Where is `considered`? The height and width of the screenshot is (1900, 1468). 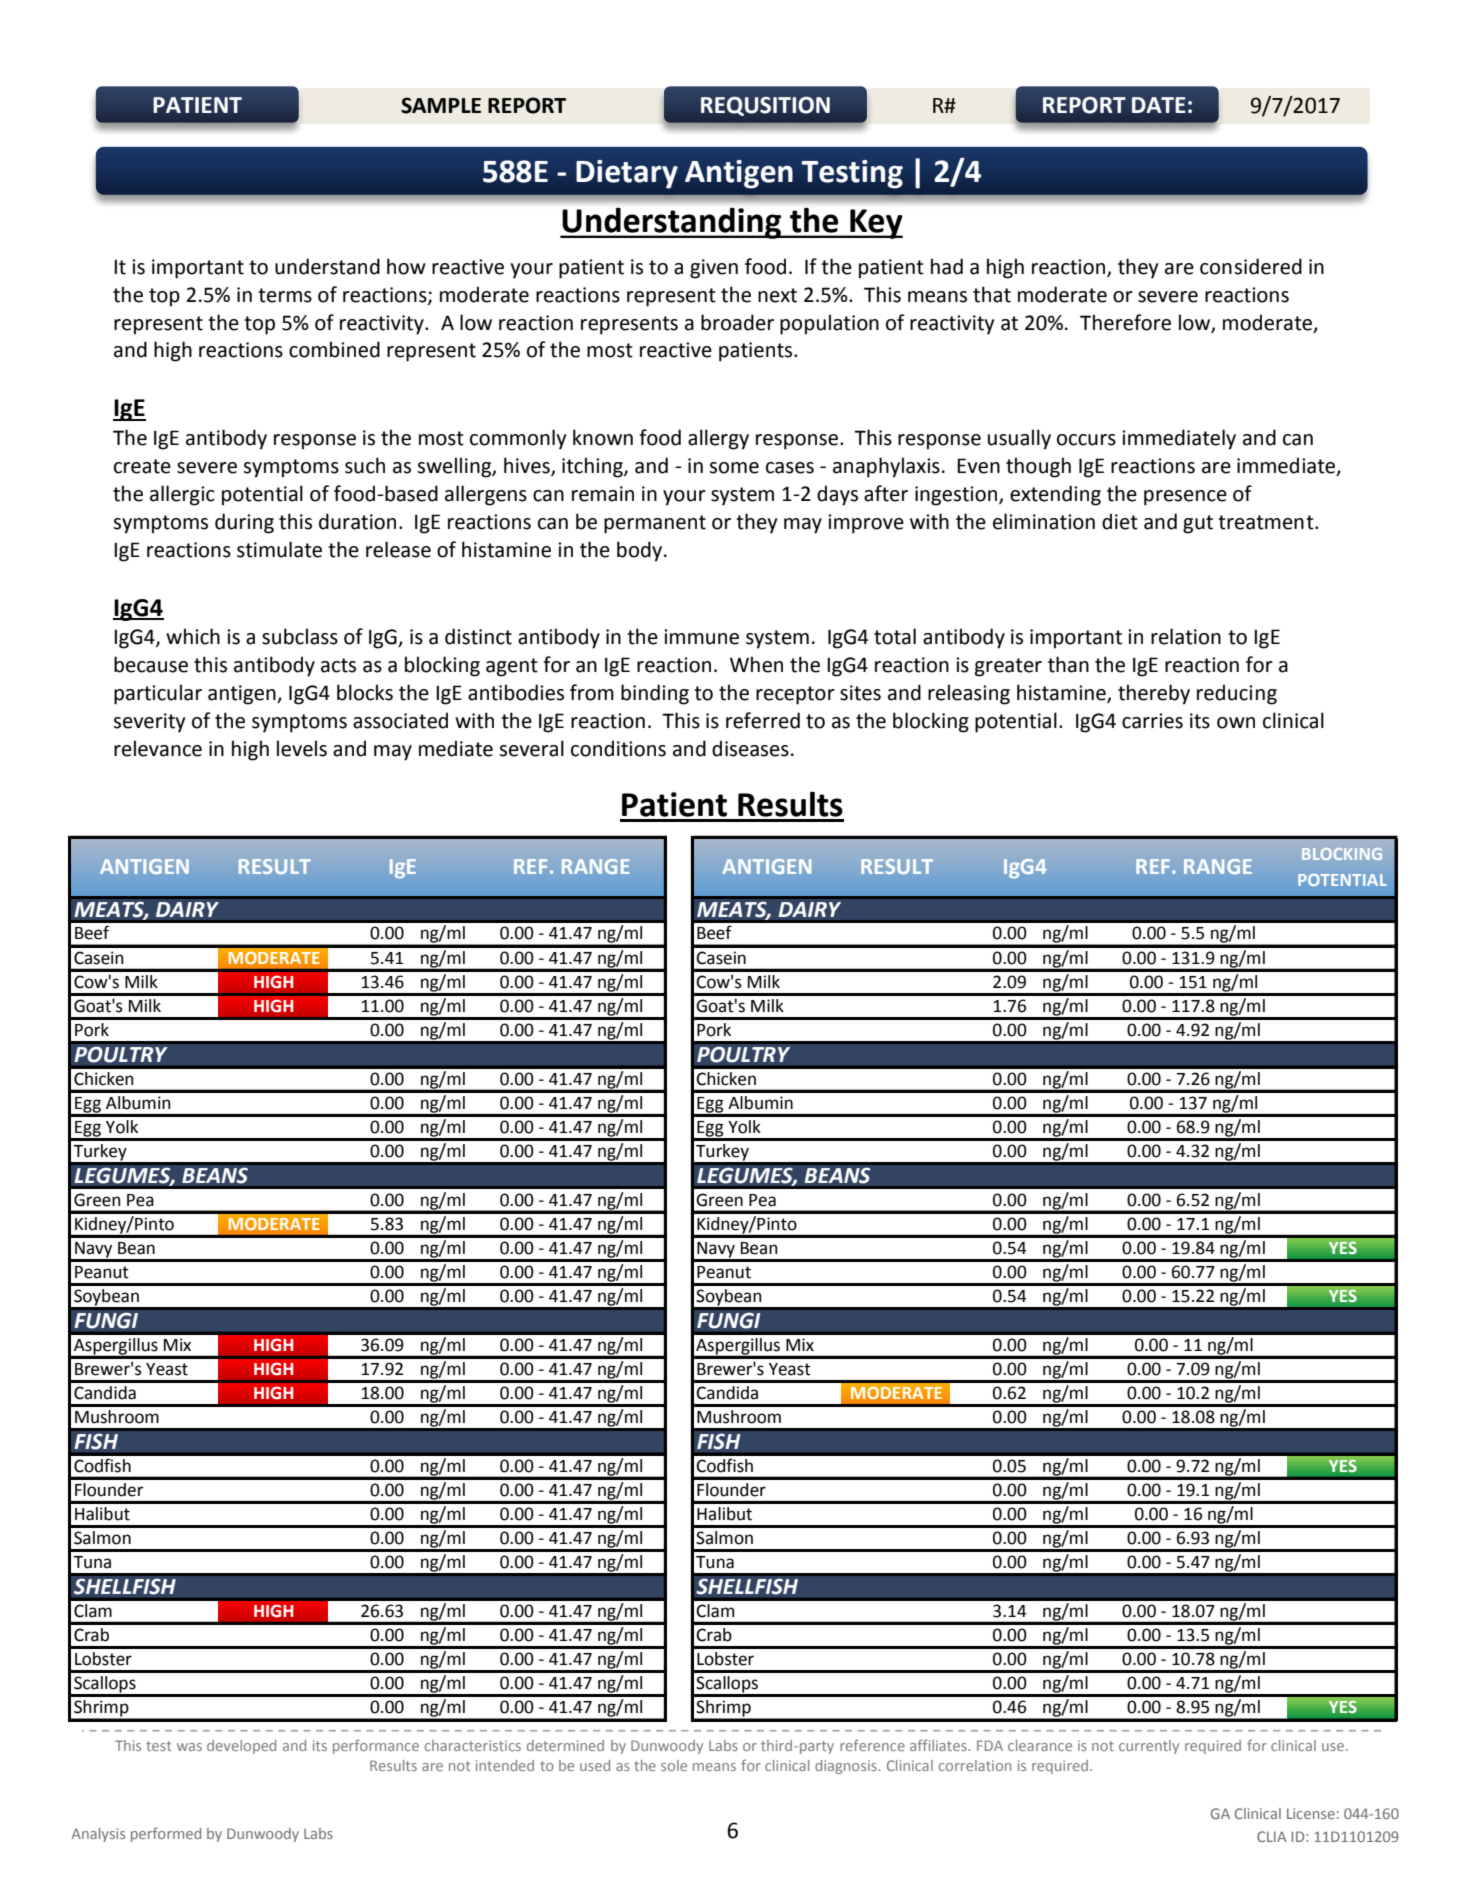 considered is located at coordinates (1251, 266).
